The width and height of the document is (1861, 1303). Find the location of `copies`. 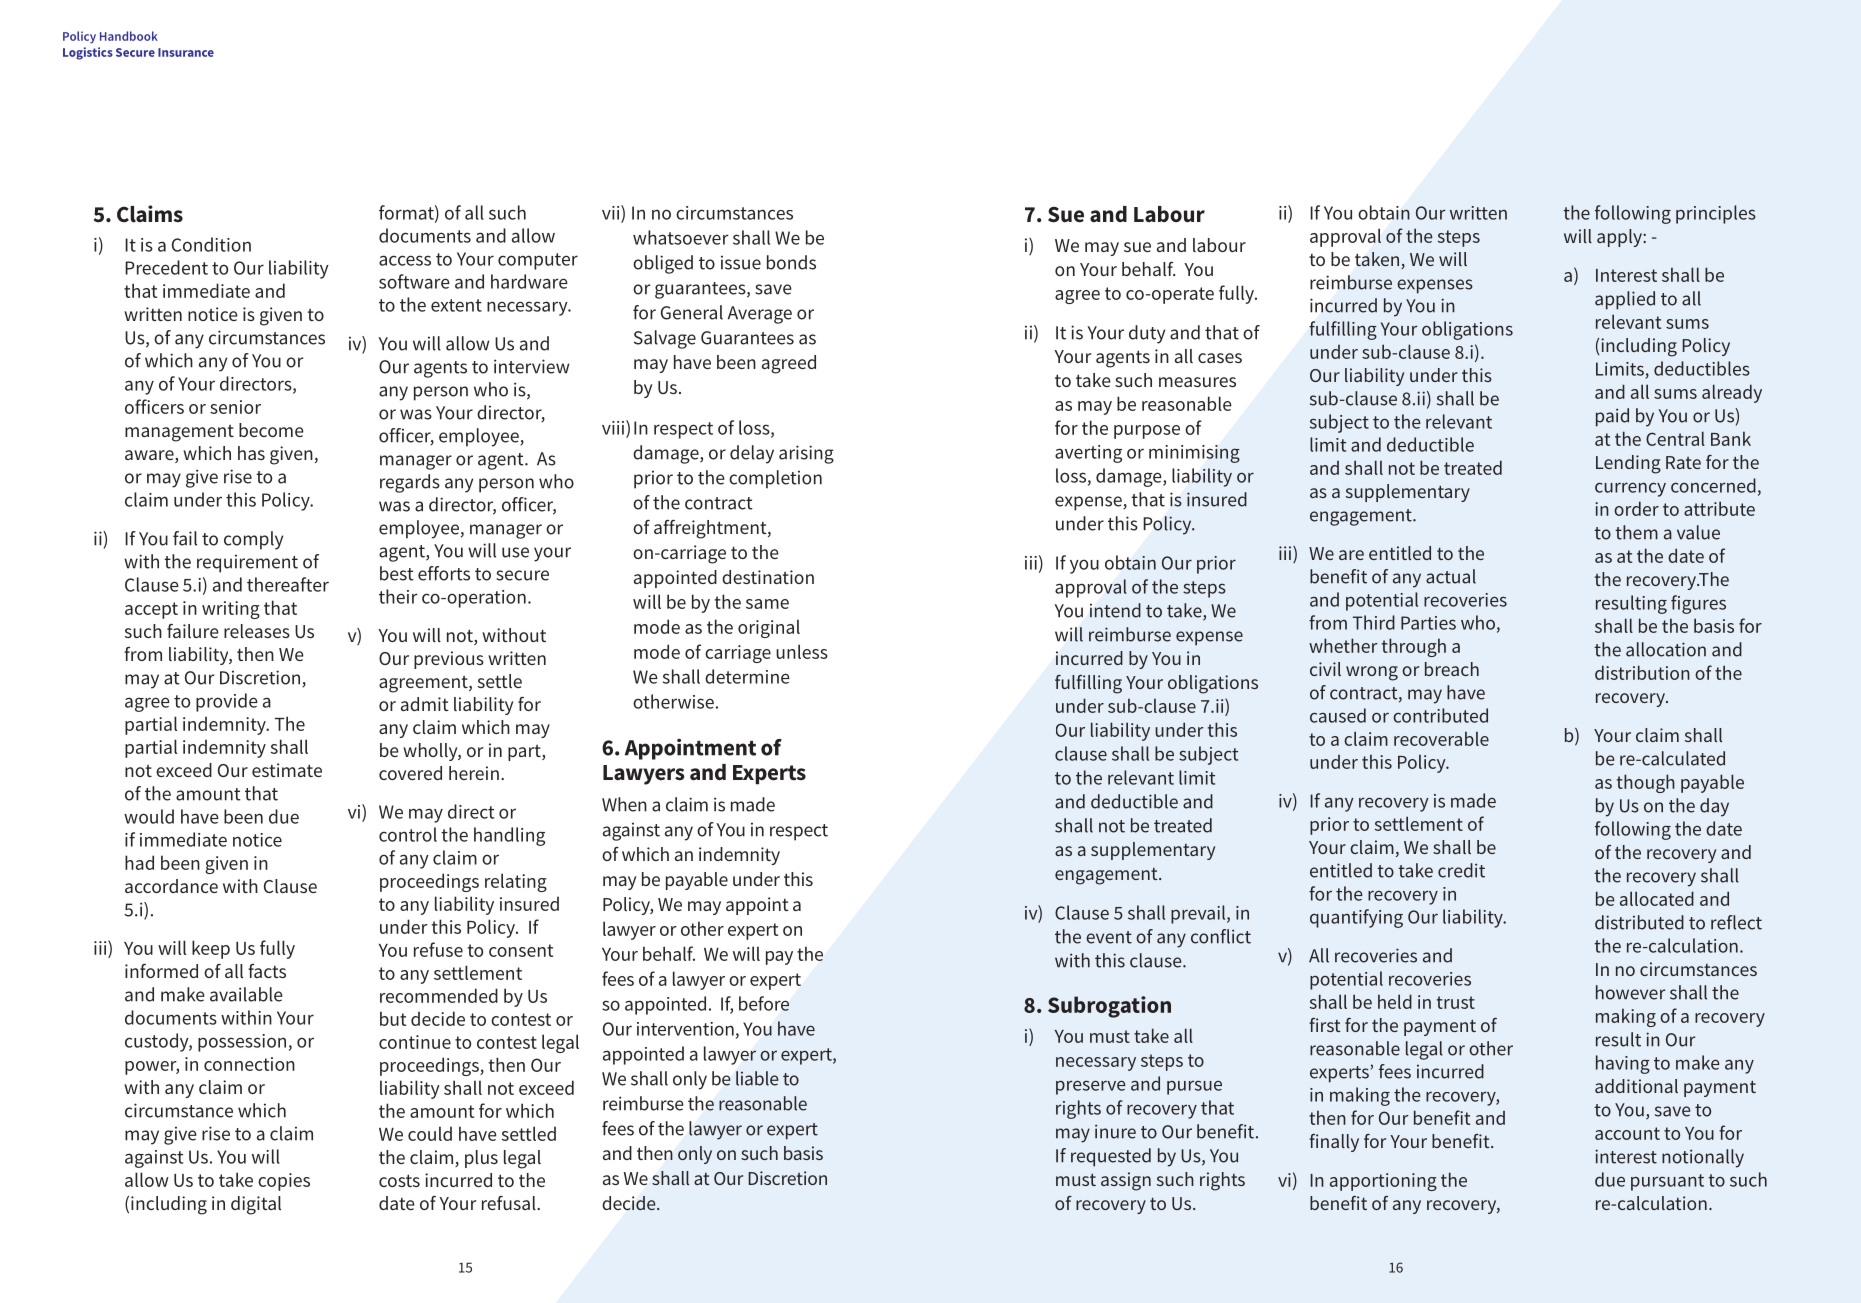

copies is located at coordinates (284, 1182).
